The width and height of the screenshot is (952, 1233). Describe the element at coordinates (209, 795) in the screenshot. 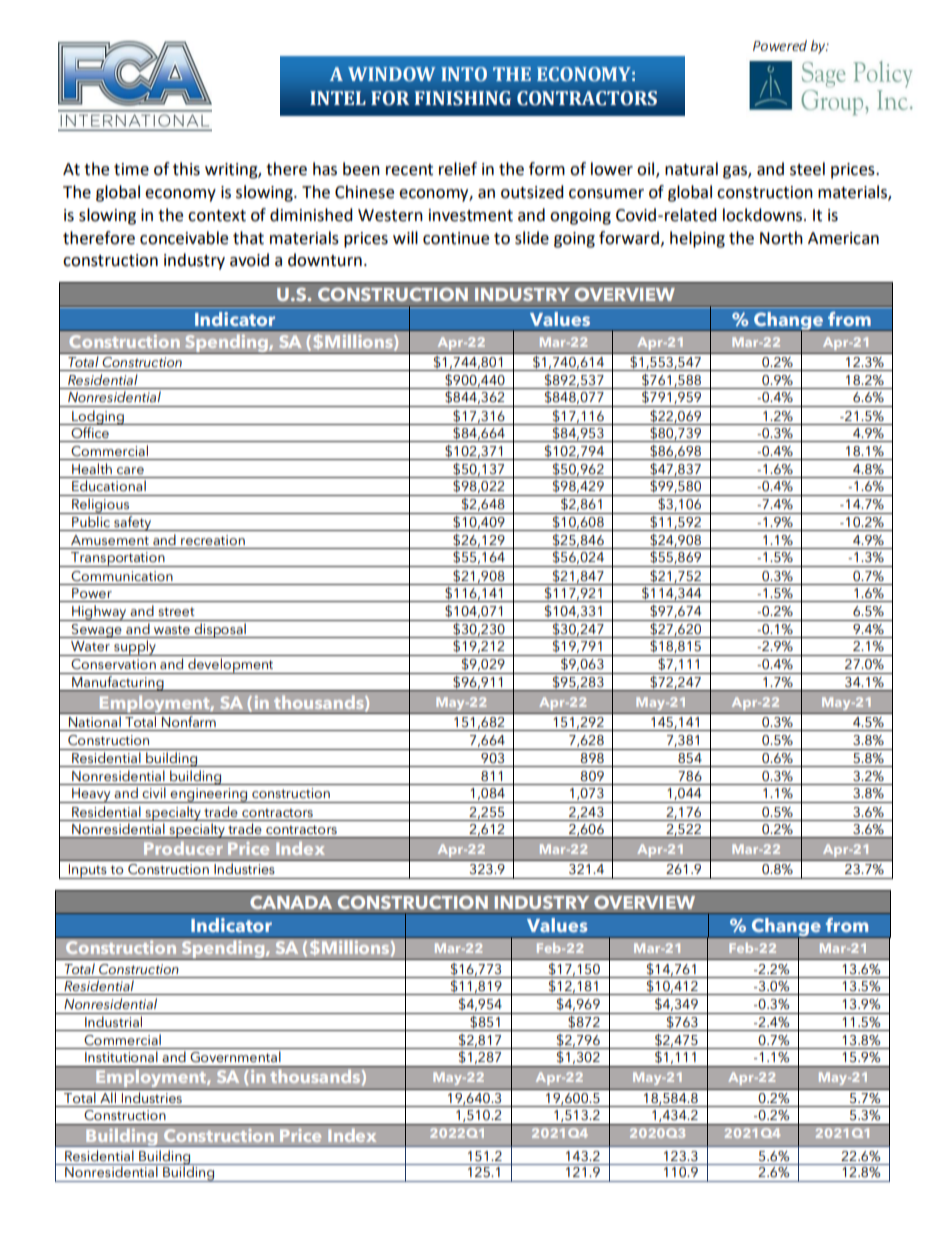

I see `engineering` at that location.
